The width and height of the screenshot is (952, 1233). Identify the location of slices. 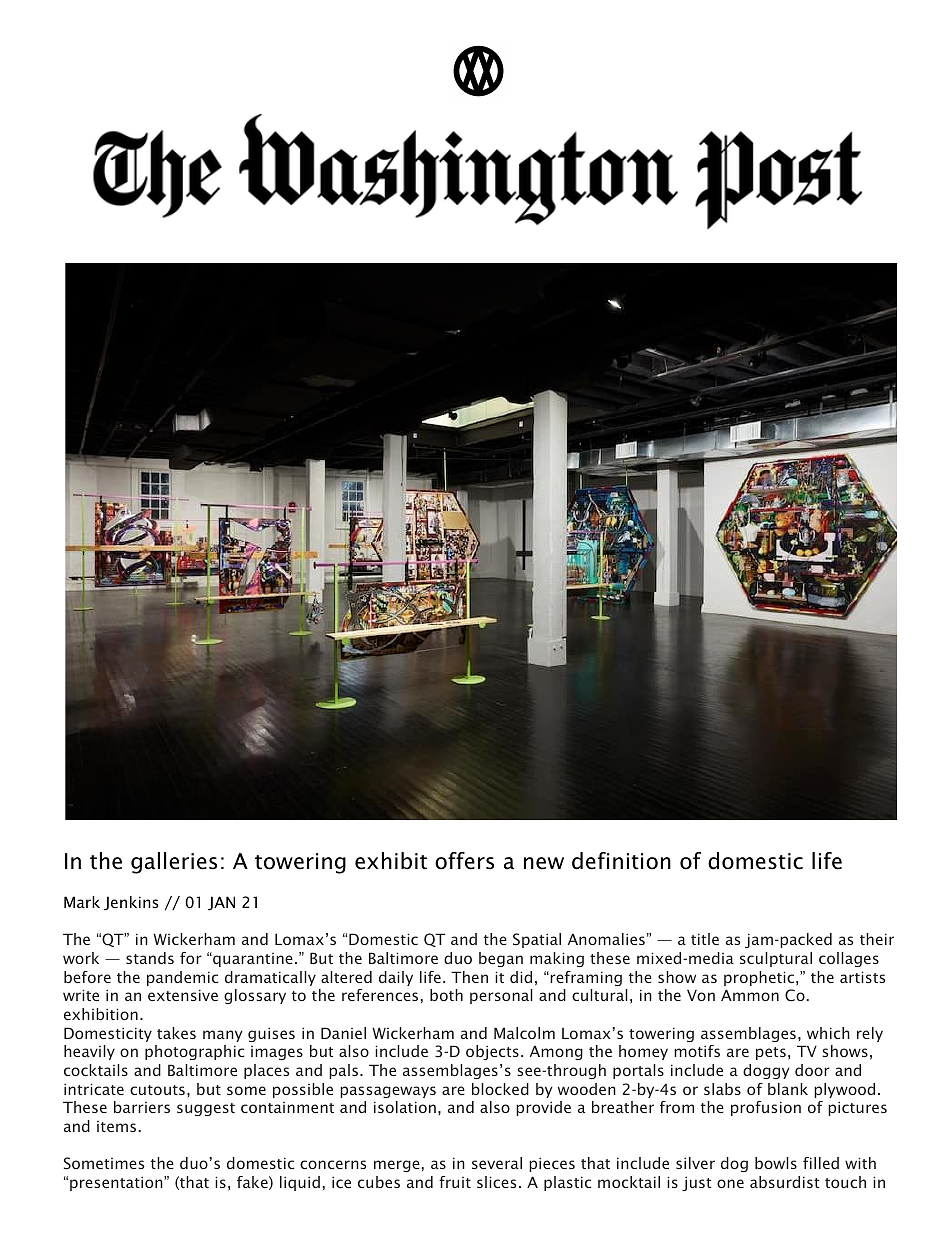
(496, 1182).
